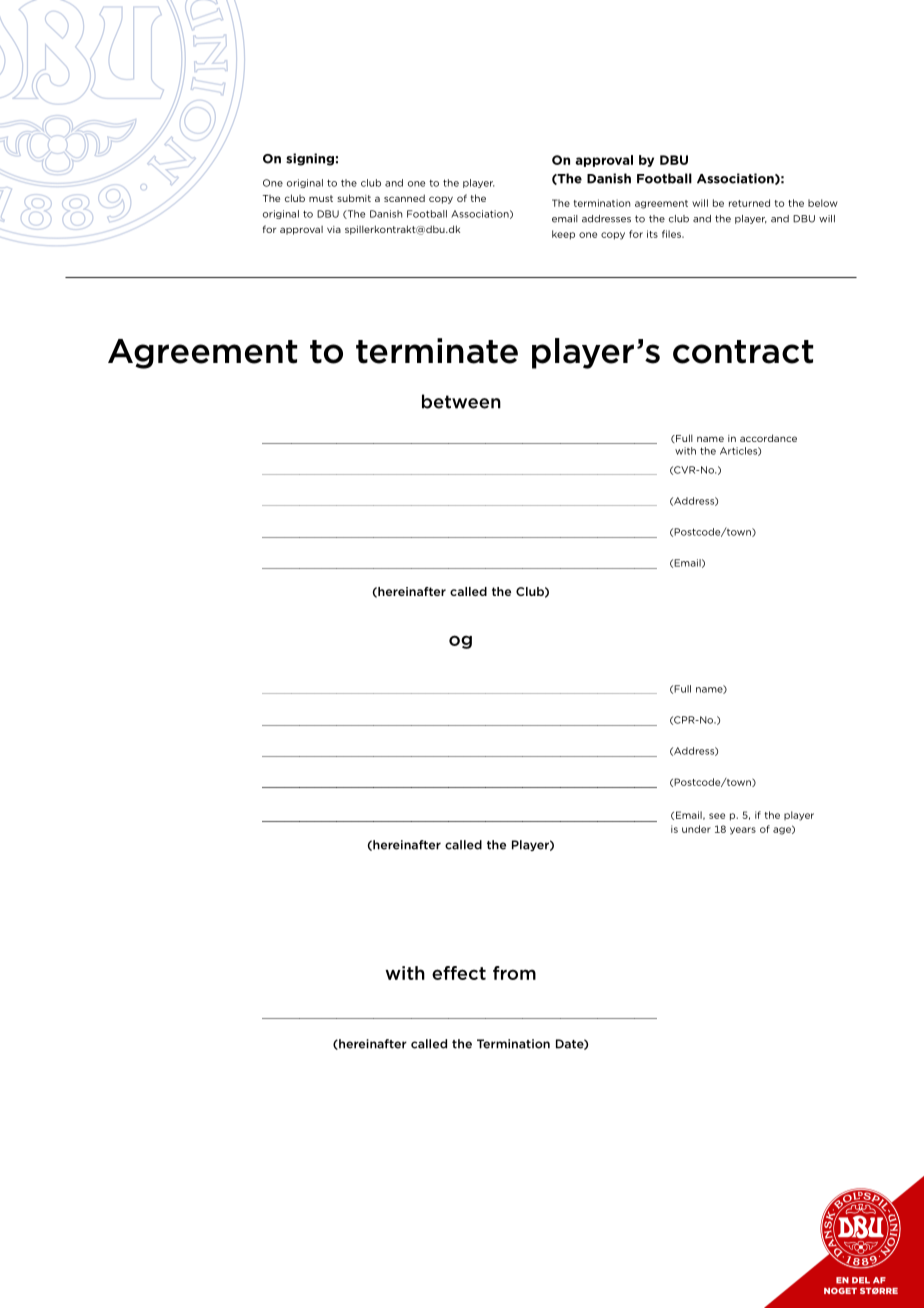 The image size is (924, 1308). What do you see at coordinates (563, 235) in the page?
I see `keep` at bounding box center [563, 235].
